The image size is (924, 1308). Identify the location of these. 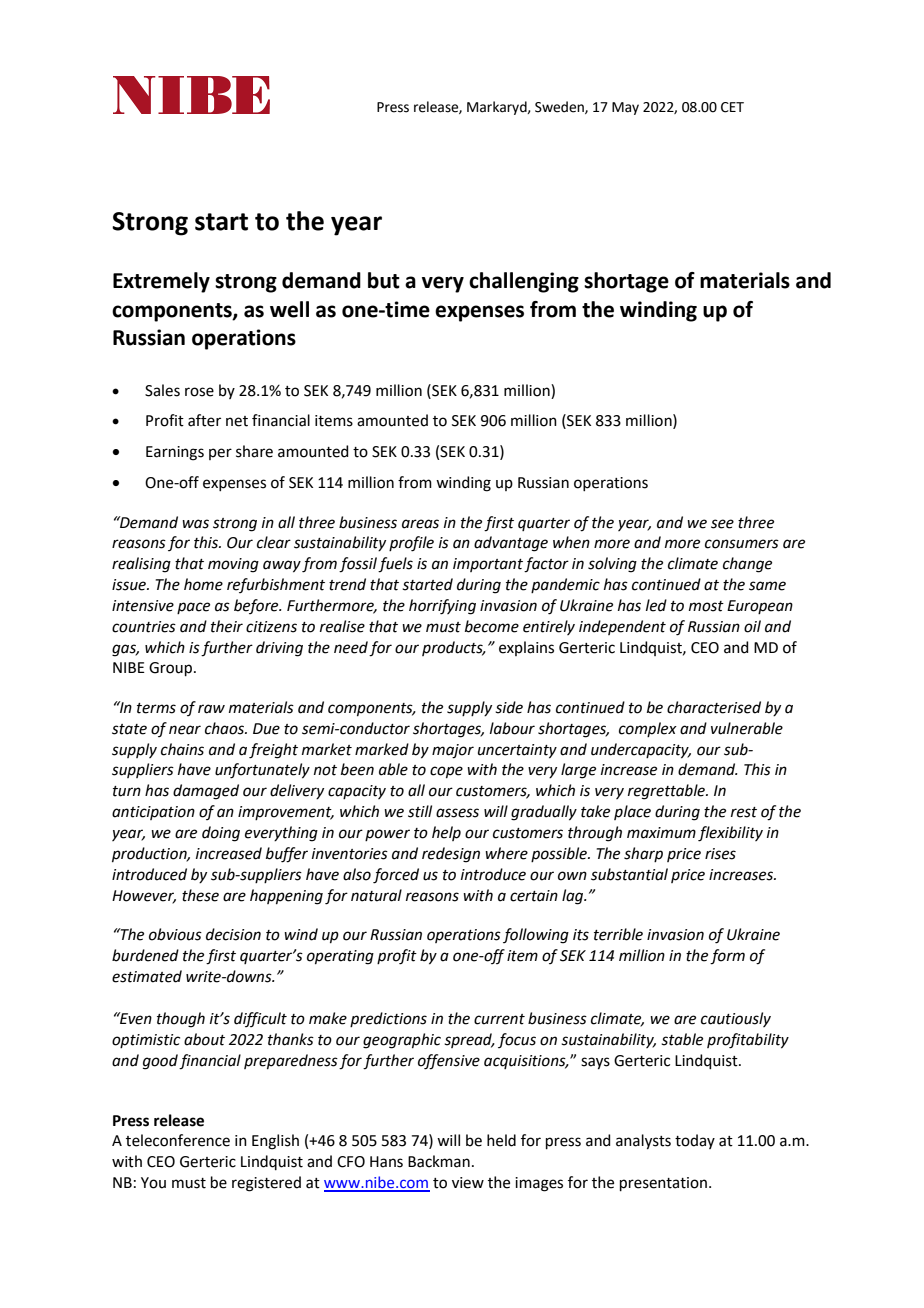
(200, 895).
